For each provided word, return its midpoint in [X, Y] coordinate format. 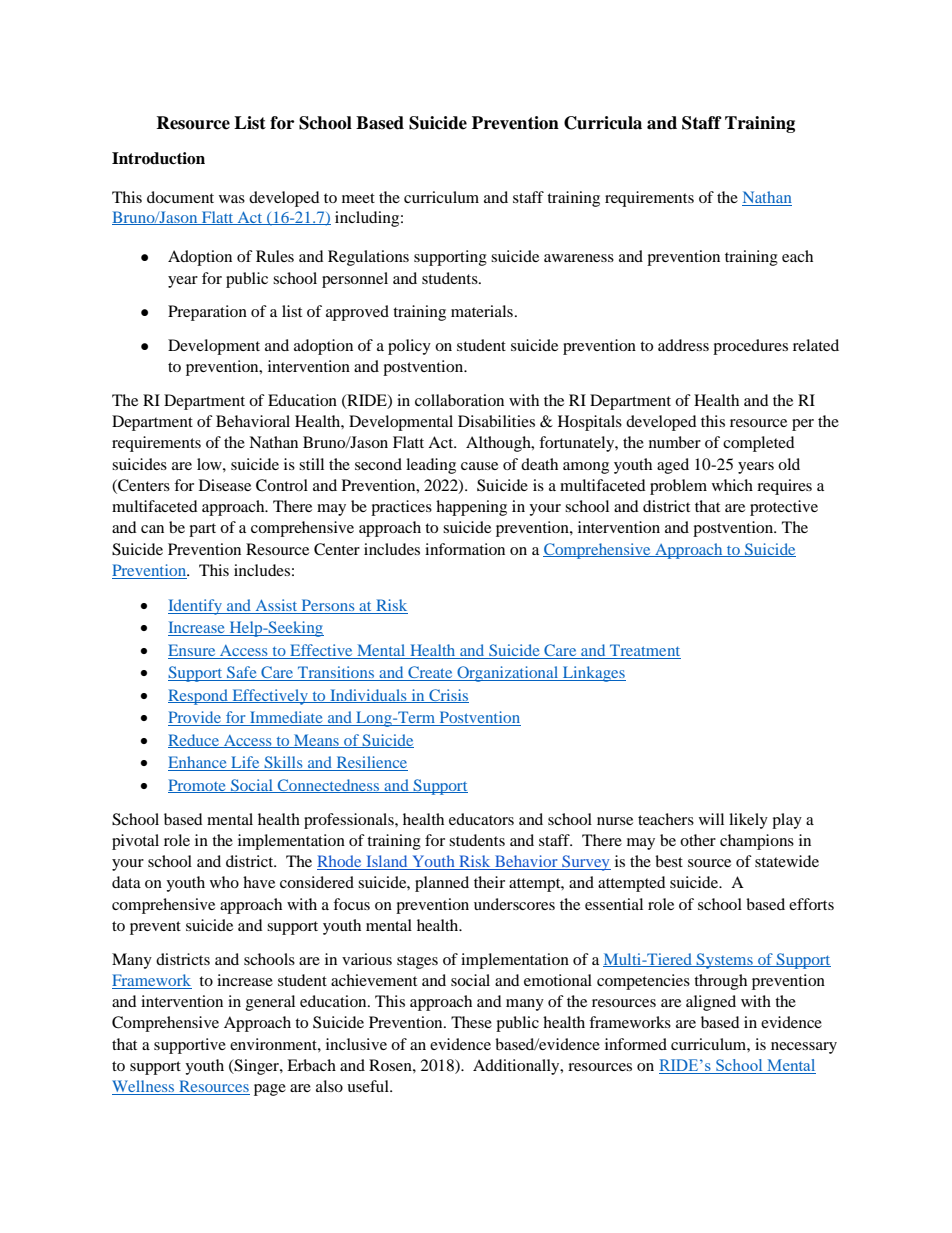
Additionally [517, 1067]
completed [759, 444]
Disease [225, 485]
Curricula [603, 123]
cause [479, 466]
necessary [804, 1048]
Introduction [158, 158]
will [711, 819]
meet [358, 198]
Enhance [198, 763]
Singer [256, 1067]
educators [481, 819]
